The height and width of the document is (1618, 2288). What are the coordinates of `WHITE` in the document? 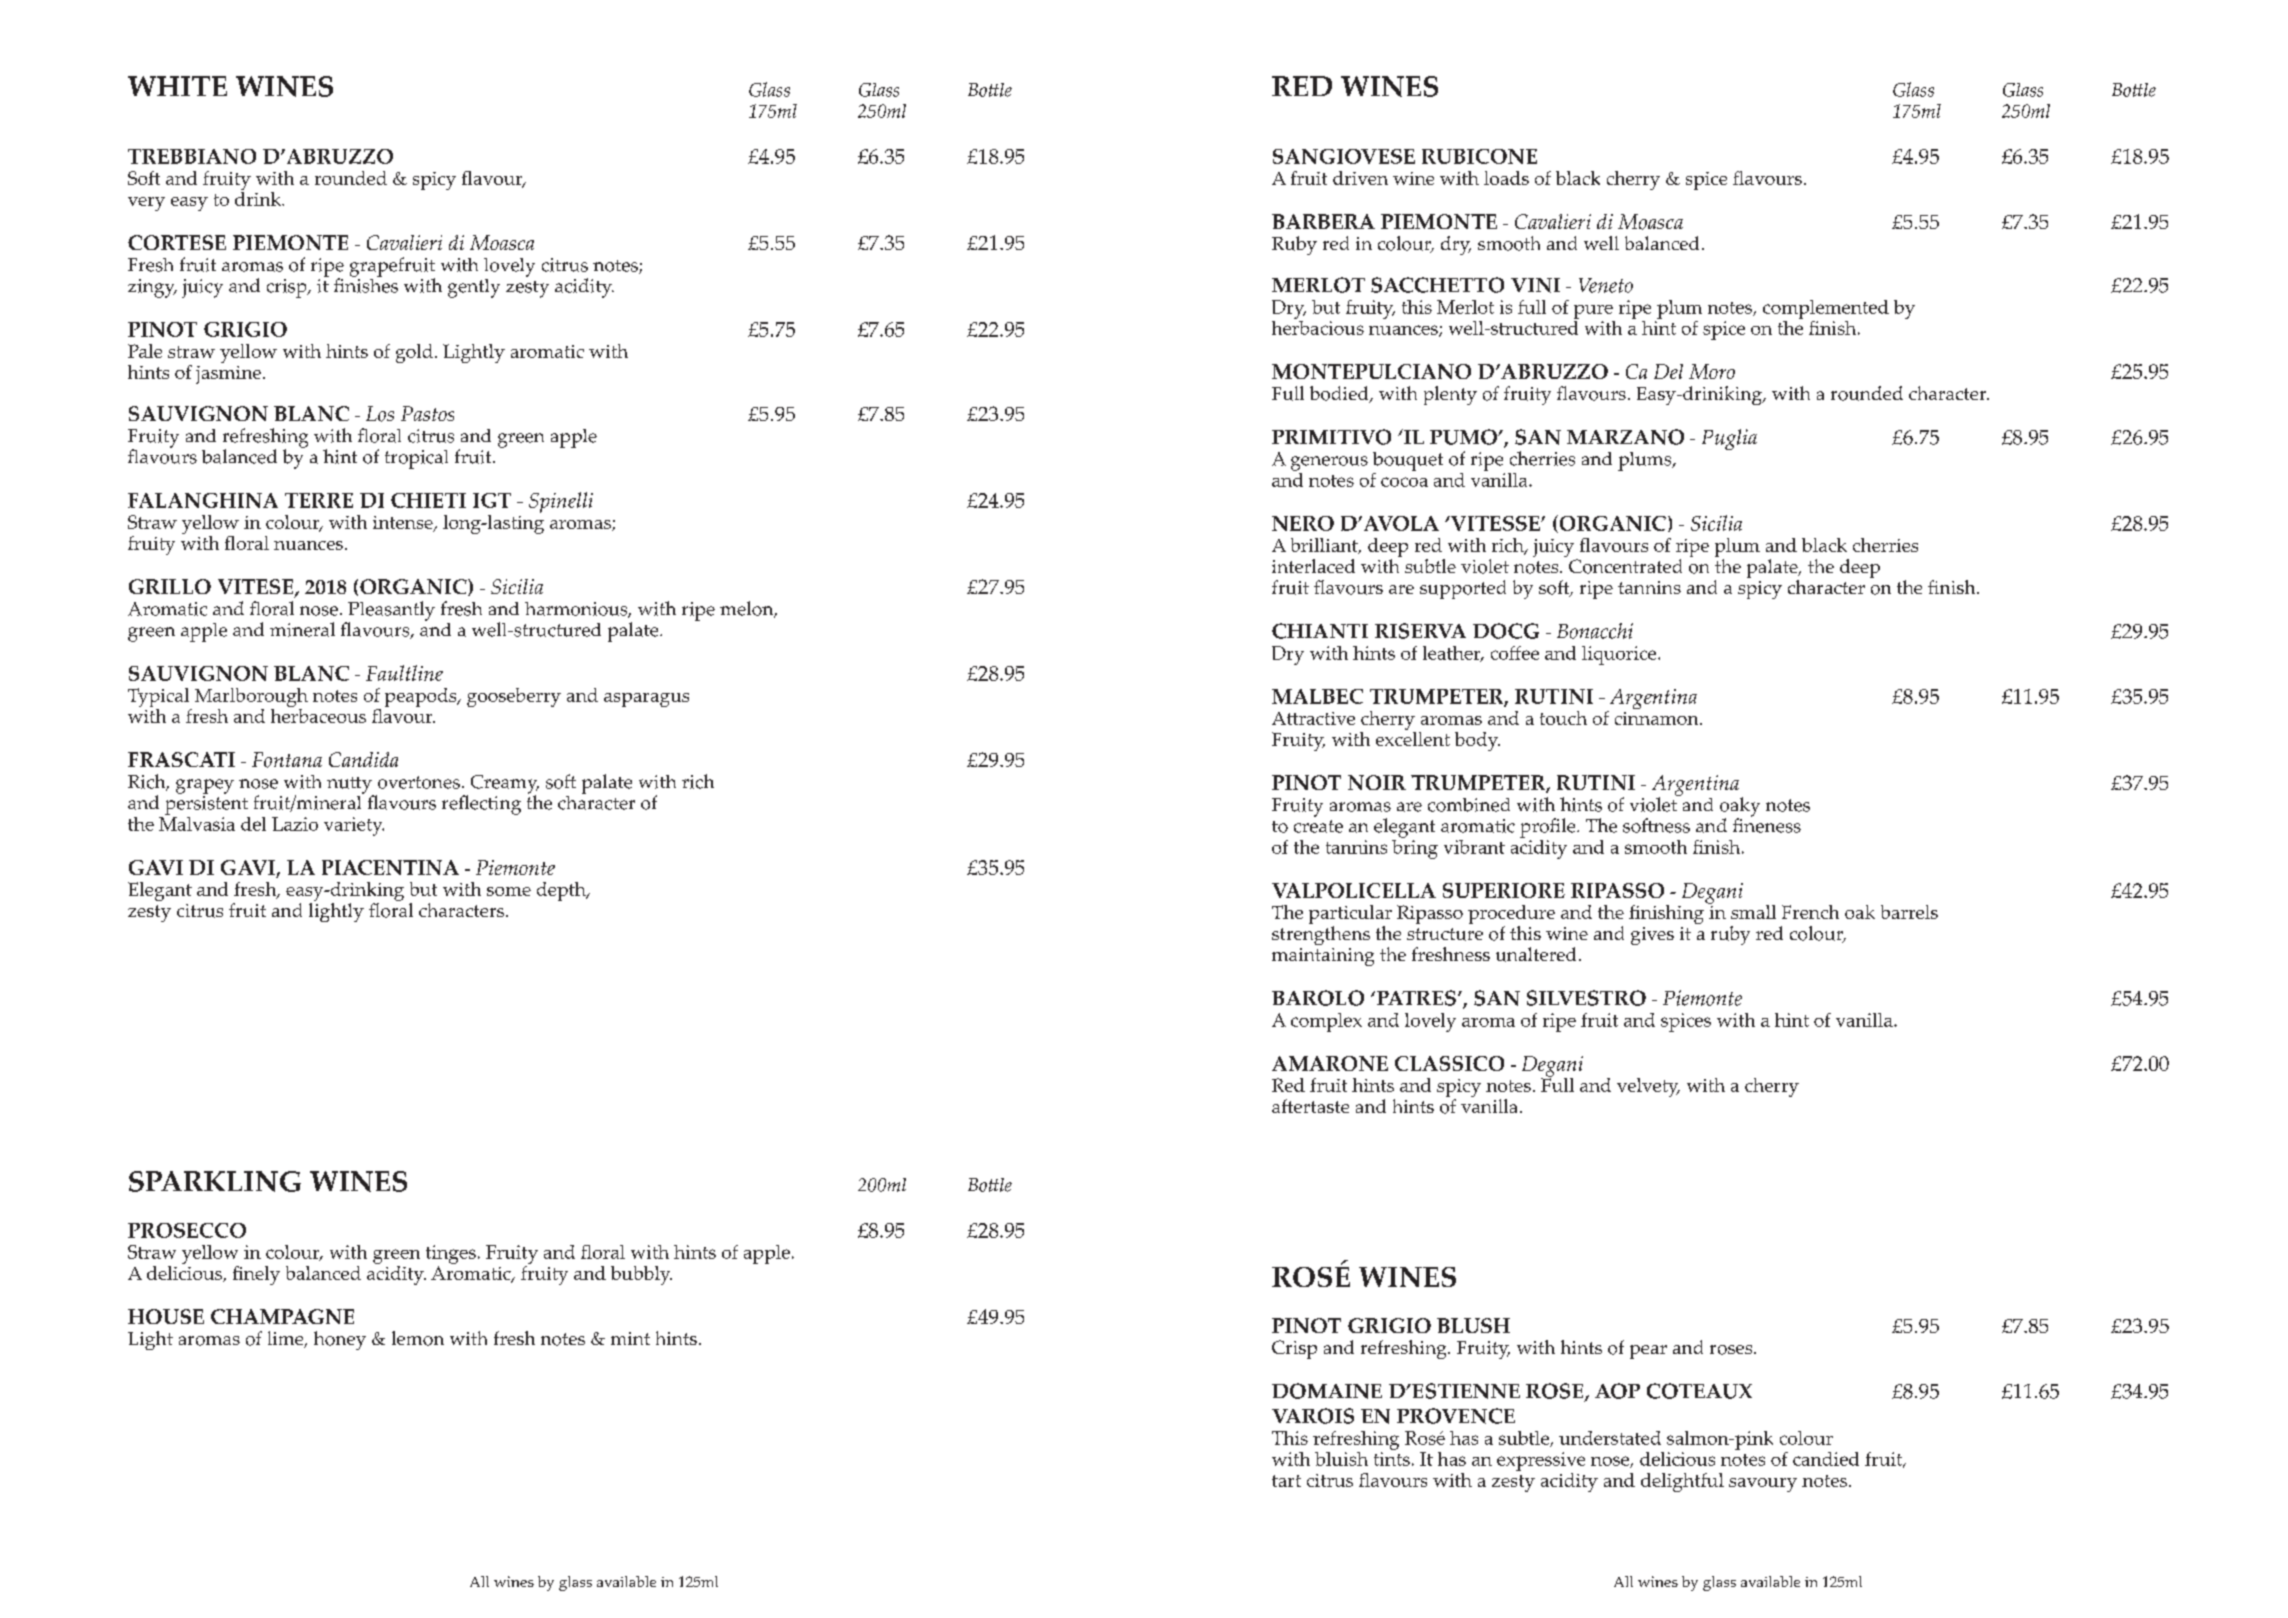 It's located at (177, 86).
